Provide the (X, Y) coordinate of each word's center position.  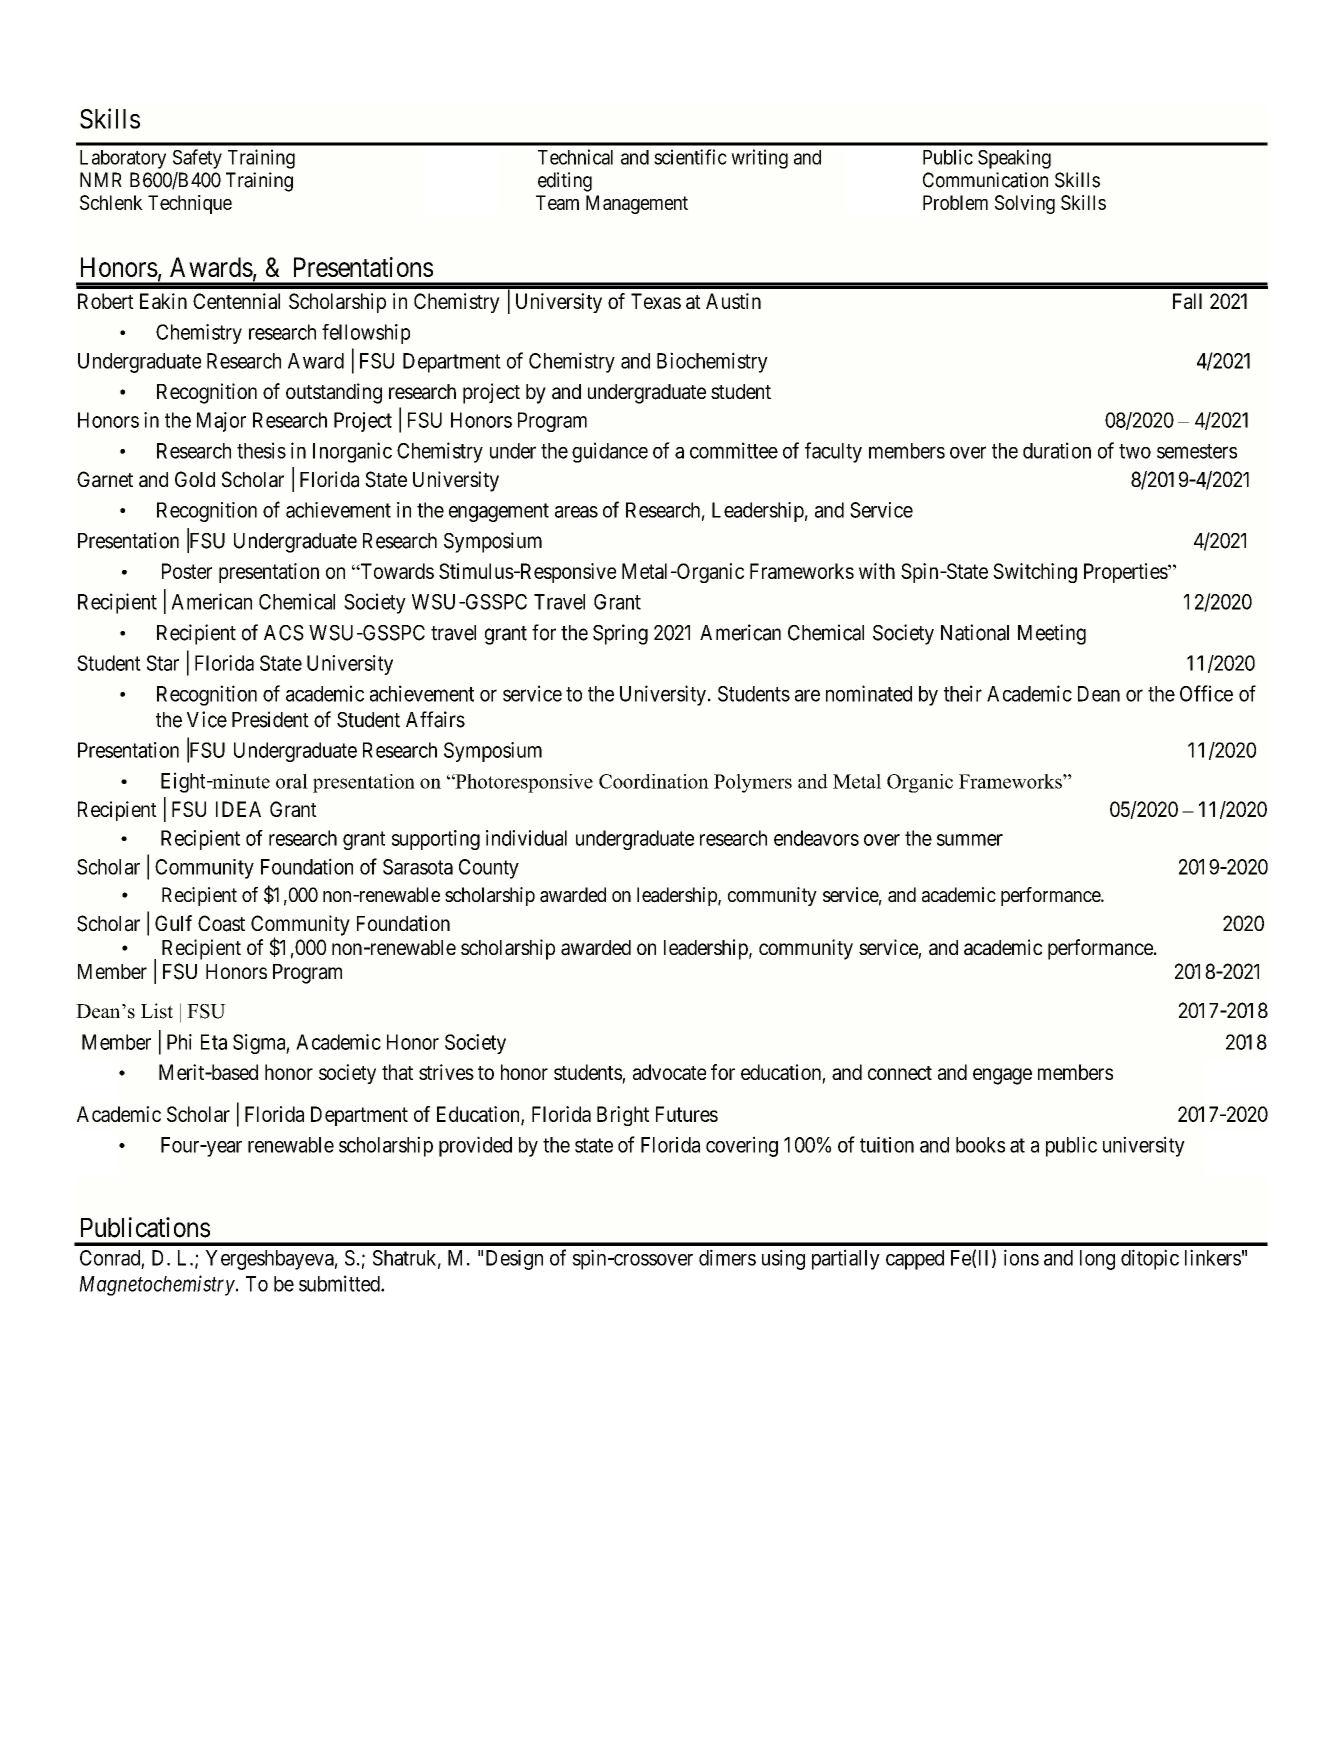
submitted (340, 1283)
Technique (190, 204)
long (1097, 1260)
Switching (1035, 573)
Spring (620, 634)
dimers (727, 1257)
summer (970, 840)
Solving (1025, 204)
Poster (187, 571)
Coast (221, 923)
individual (526, 838)
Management (637, 204)
